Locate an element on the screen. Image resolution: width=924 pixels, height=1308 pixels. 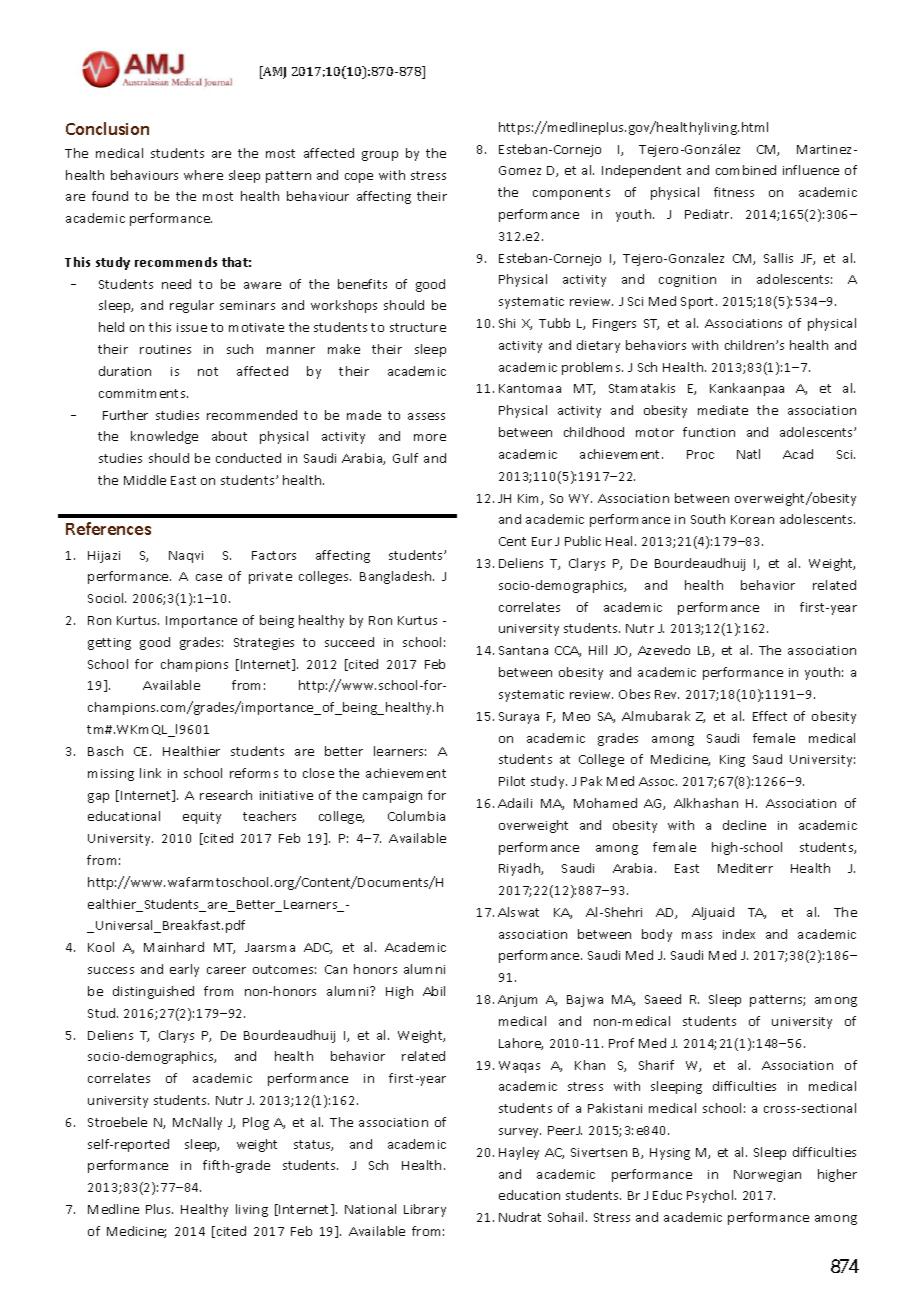
decline is located at coordinates (744, 825).
